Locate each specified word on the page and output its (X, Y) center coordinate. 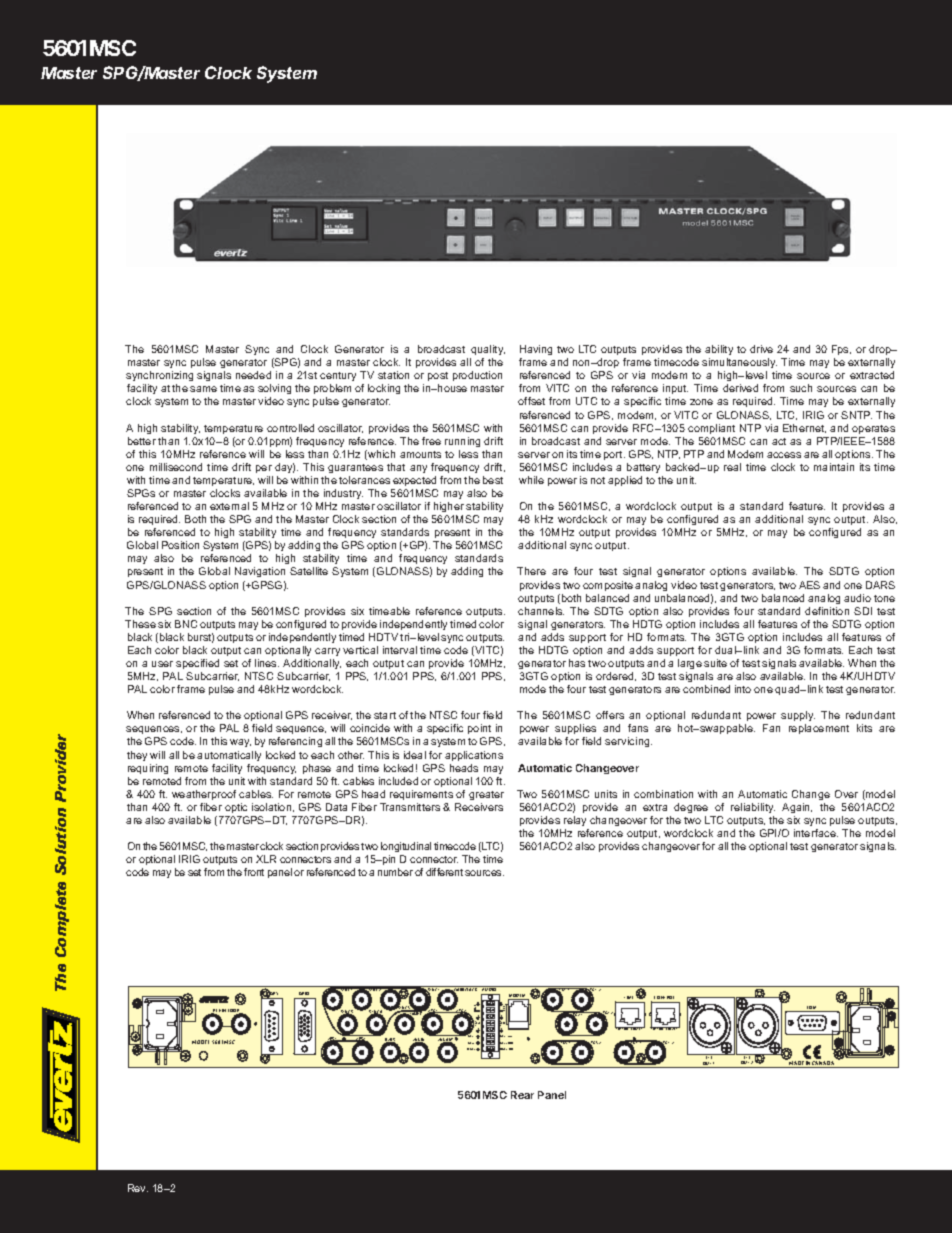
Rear (522, 1095)
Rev (138, 1188)
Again (797, 808)
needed (253, 375)
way (240, 743)
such (801, 388)
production (477, 376)
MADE (797, 1064)
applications (474, 756)
